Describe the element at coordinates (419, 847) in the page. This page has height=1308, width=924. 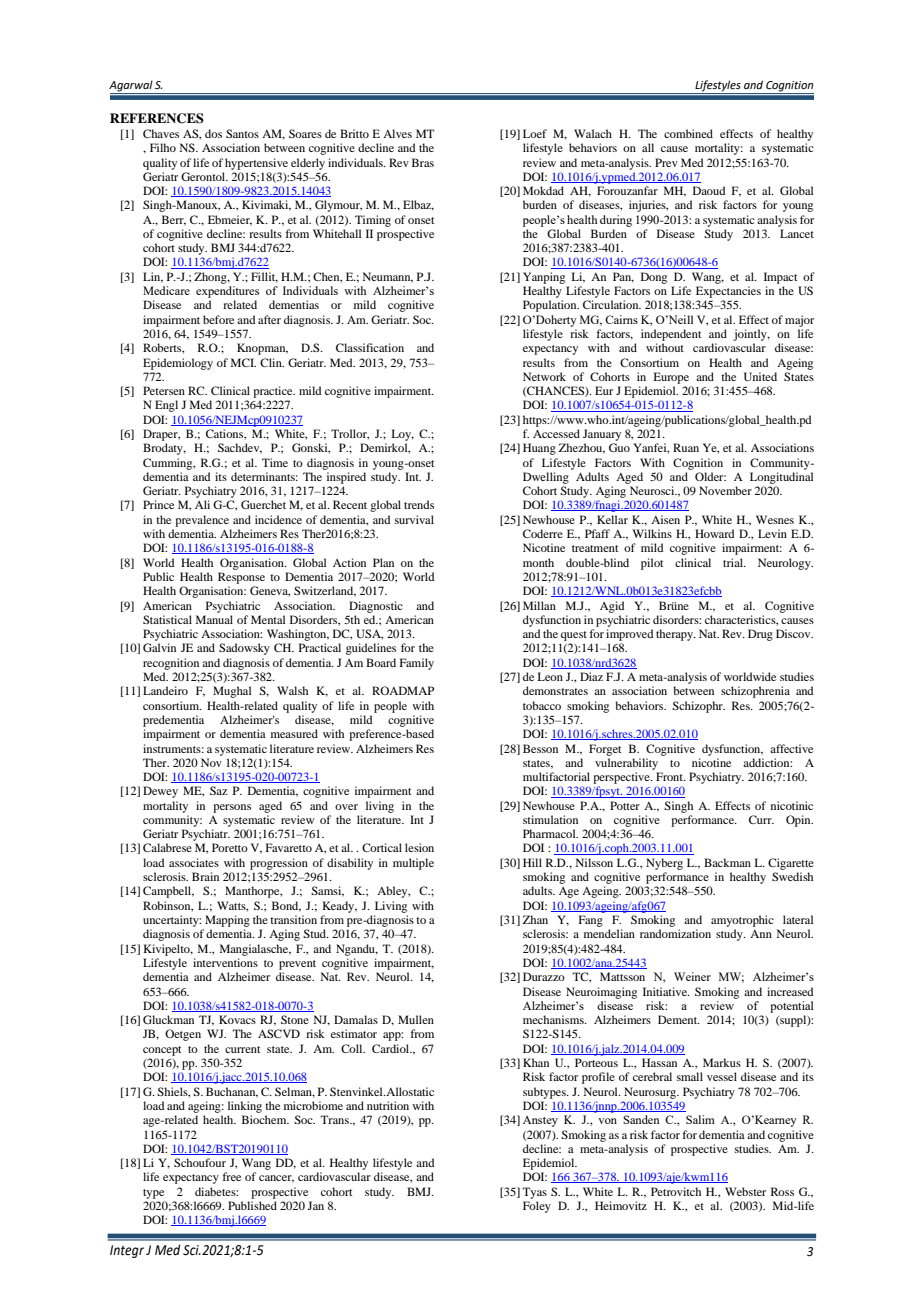
I see `lesion` at that location.
